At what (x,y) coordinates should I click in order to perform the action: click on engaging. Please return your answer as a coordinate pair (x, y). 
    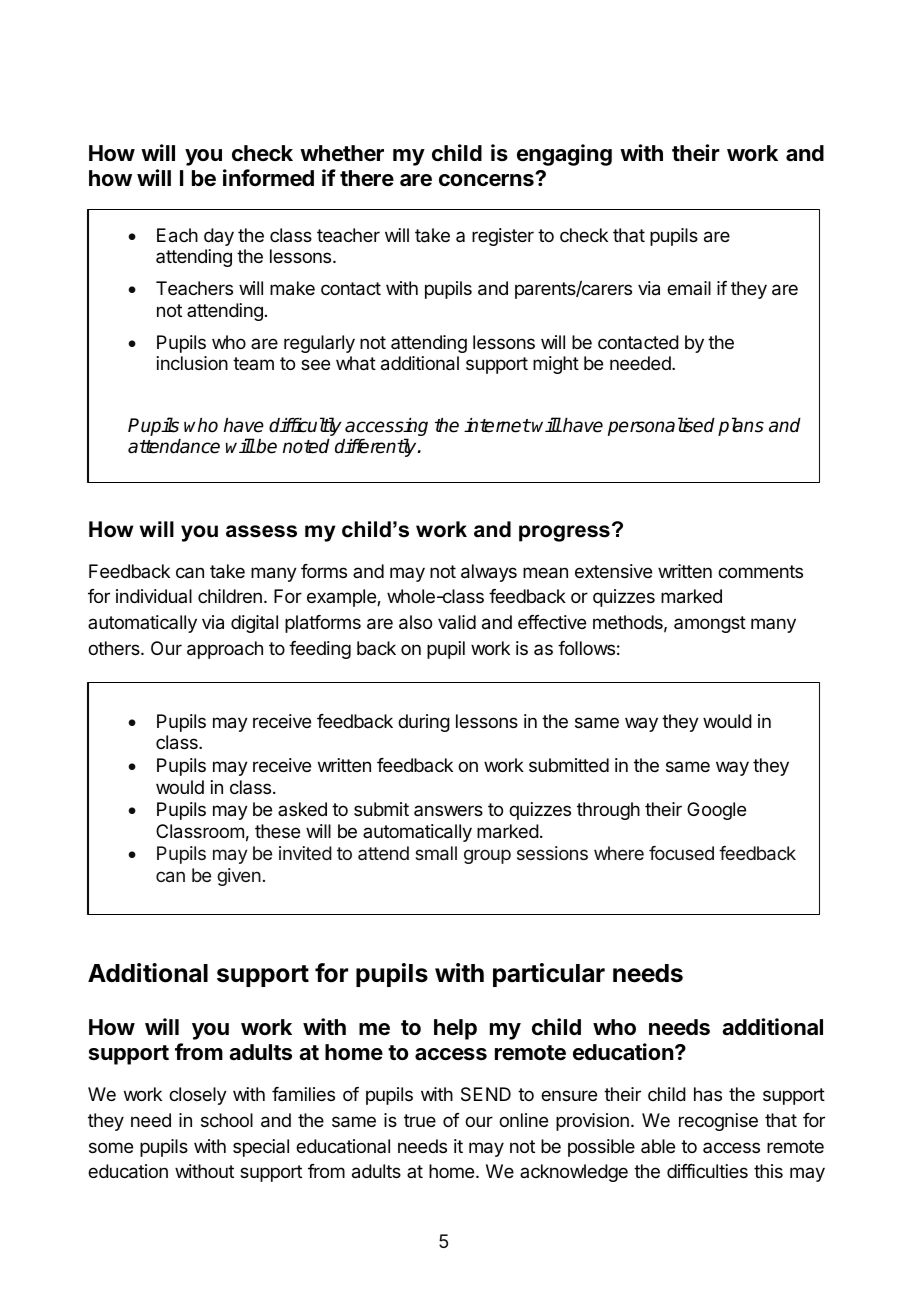
    Looking at the image, I should click on (564, 155).
